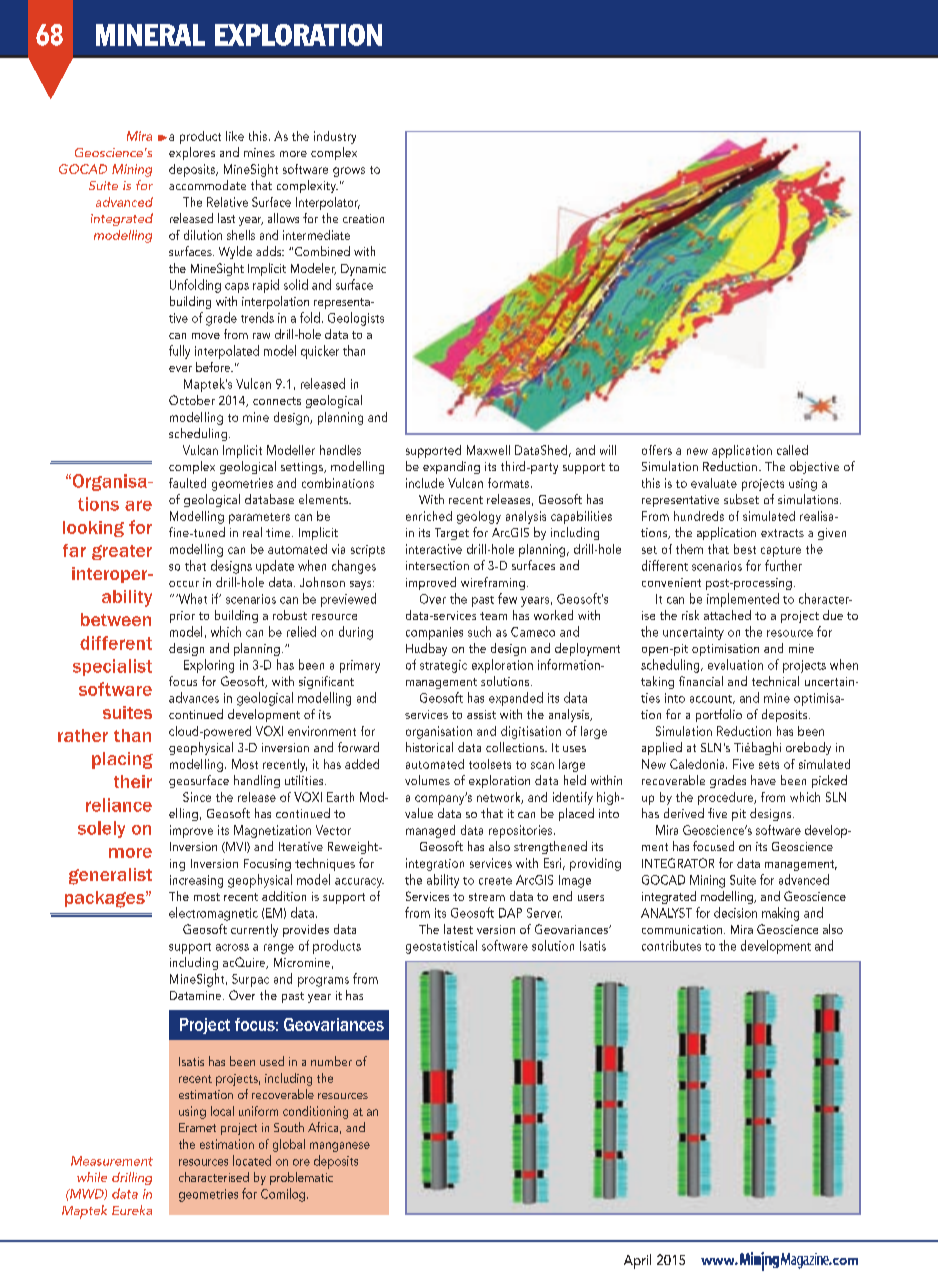 This page has height=1288, width=938. I want to click on portfolio, so click(719, 715).
